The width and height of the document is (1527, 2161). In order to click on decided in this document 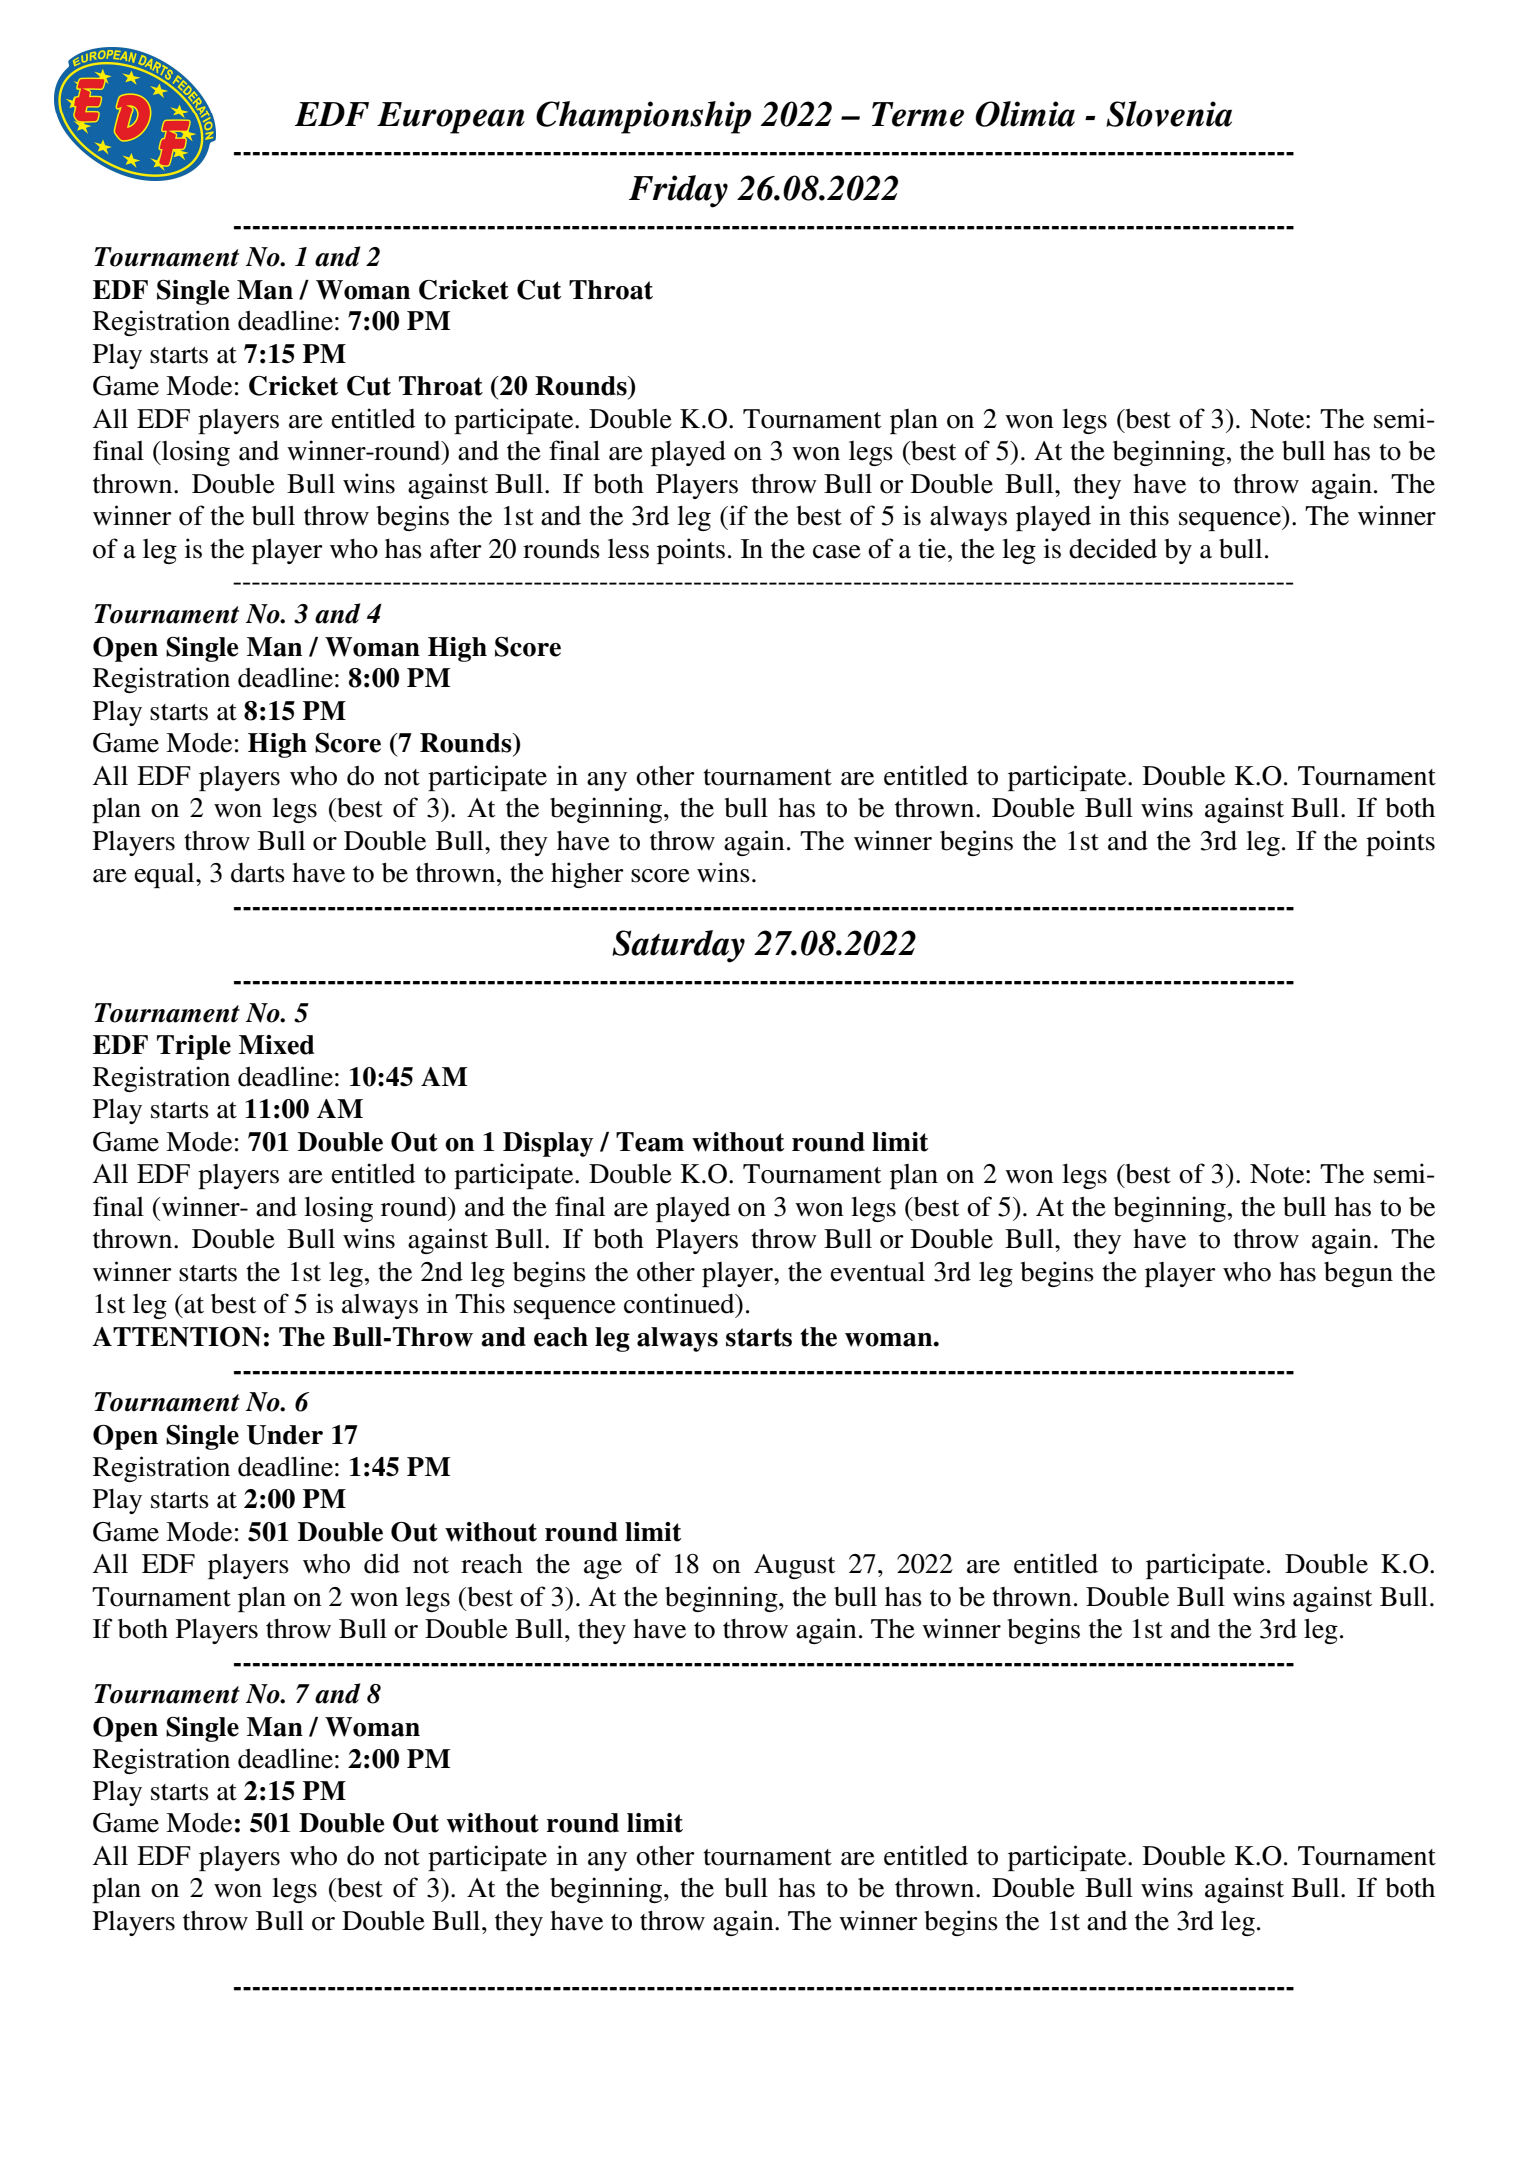, I will do `click(1113, 548)`.
